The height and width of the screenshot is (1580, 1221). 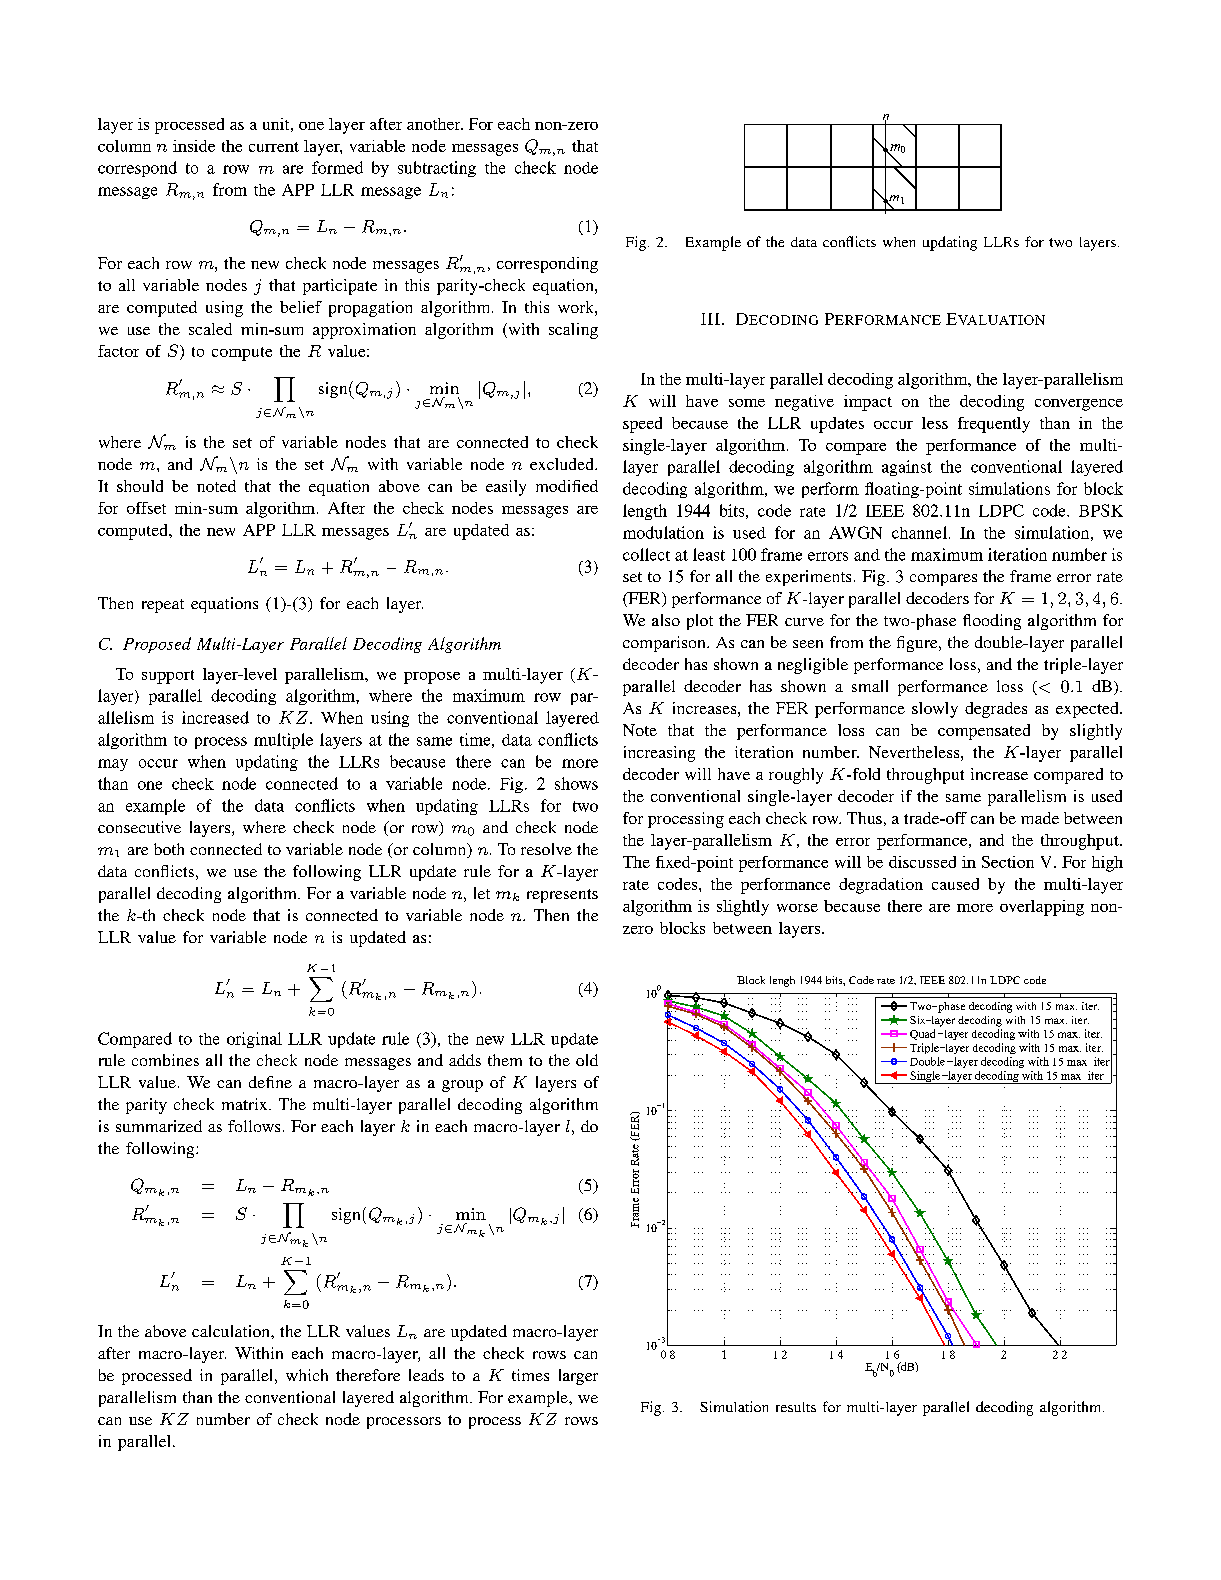 What do you see at coordinates (194, 146) in the screenshot?
I see `inside` at bounding box center [194, 146].
